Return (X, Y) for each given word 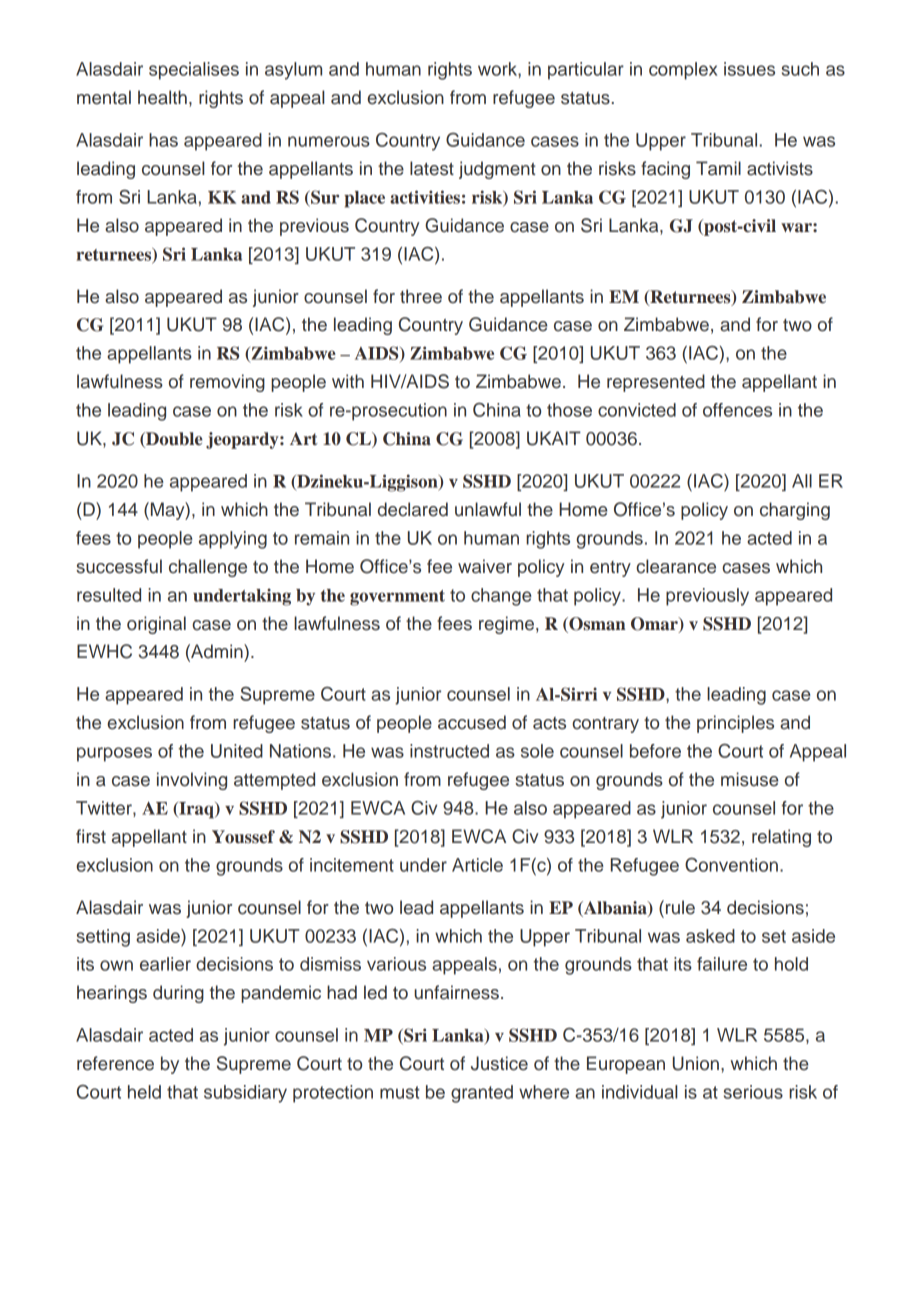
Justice (499, 1063)
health (162, 97)
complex (683, 71)
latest (432, 168)
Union (696, 1063)
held (144, 1092)
